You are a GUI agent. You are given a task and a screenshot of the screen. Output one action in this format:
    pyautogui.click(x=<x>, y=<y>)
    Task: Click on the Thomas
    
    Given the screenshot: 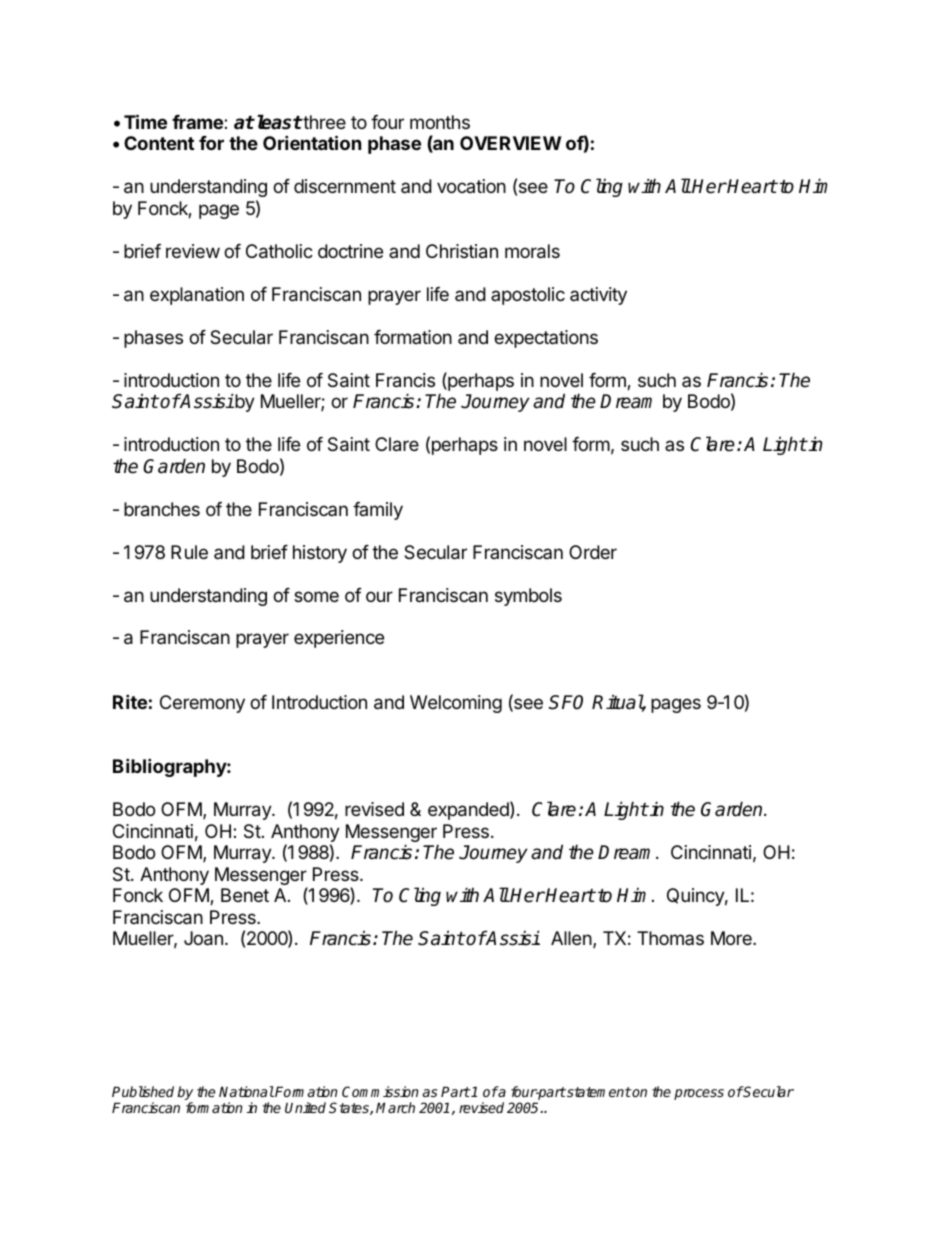 What is the action you would take?
    pyautogui.click(x=670, y=938)
